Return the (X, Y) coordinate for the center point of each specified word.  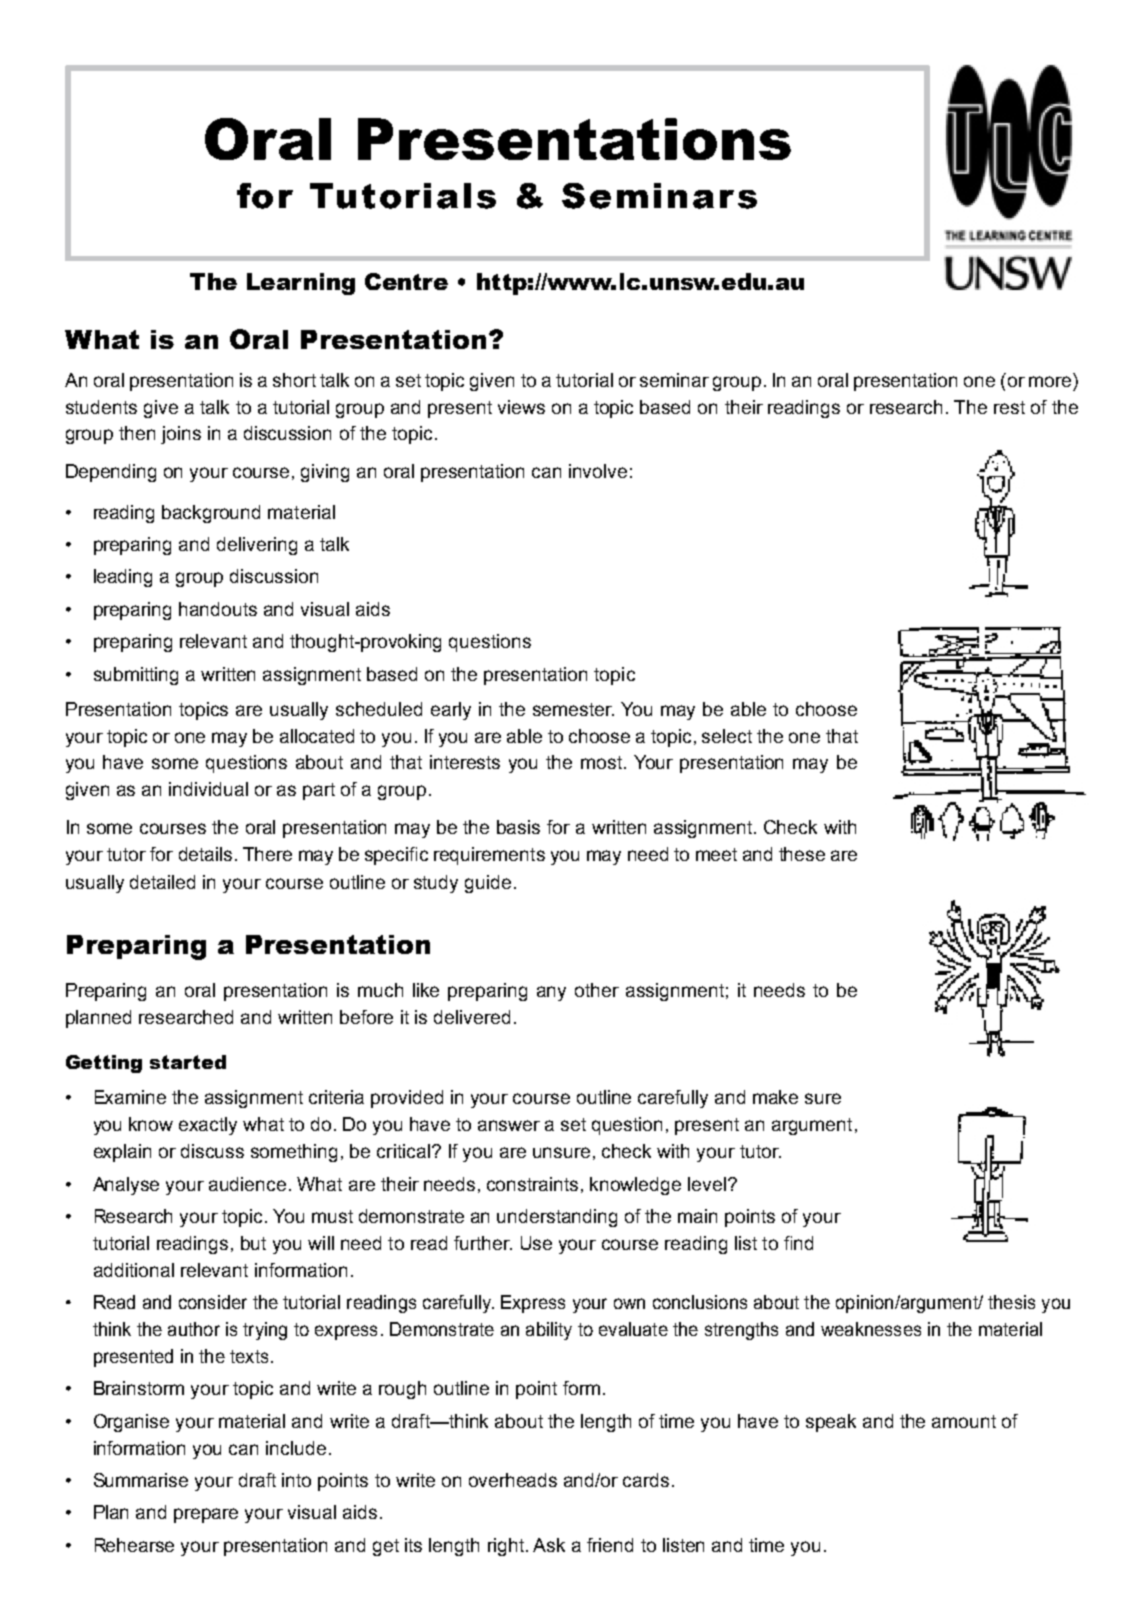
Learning (301, 284)
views (521, 407)
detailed (162, 882)
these (802, 854)
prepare (206, 1515)
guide (488, 884)
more (1050, 381)
